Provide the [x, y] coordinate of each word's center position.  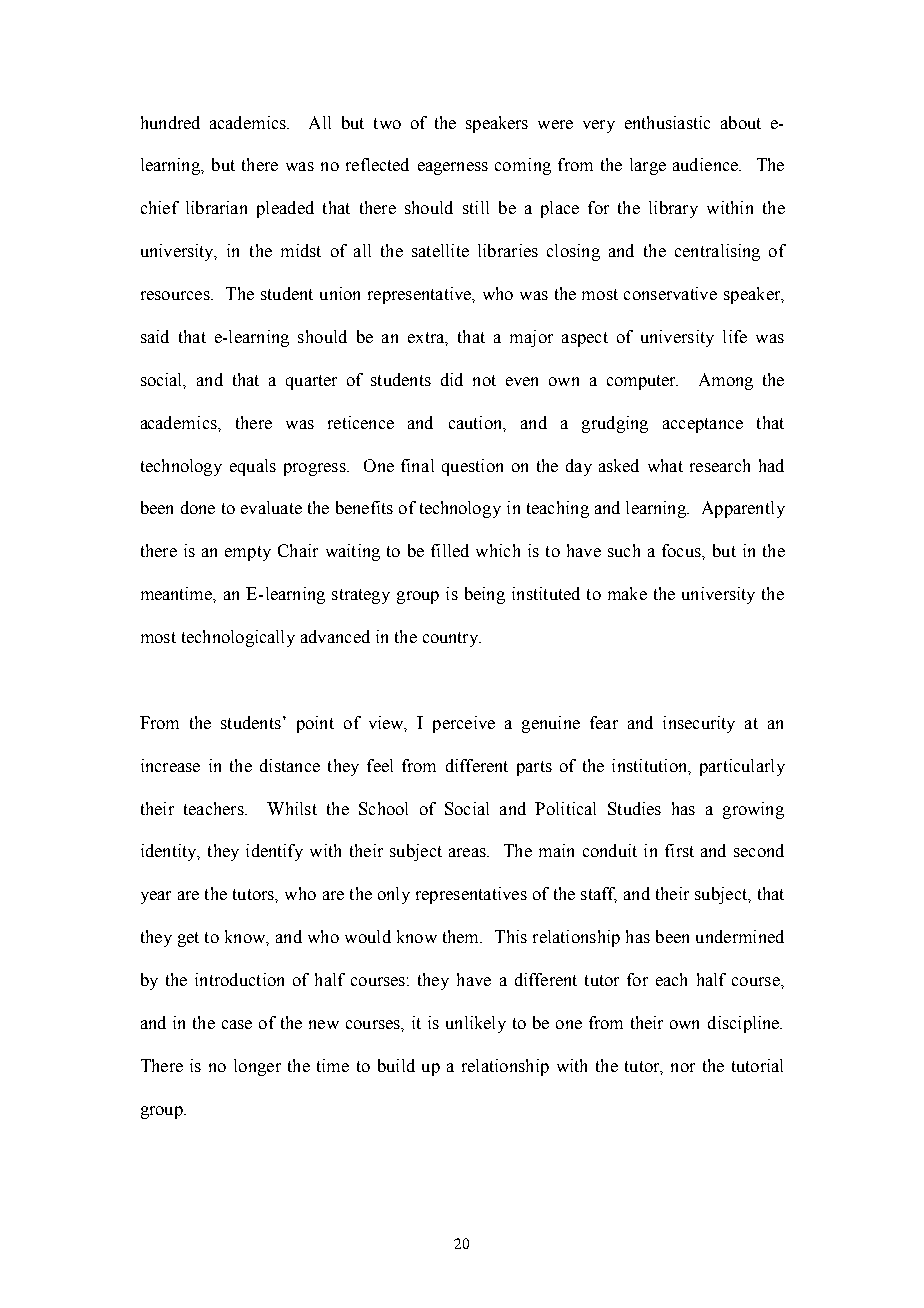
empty [248, 553]
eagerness [453, 168]
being [485, 595]
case [237, 1024]
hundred [170, 122]
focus [682, 550]
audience [706, 164]
